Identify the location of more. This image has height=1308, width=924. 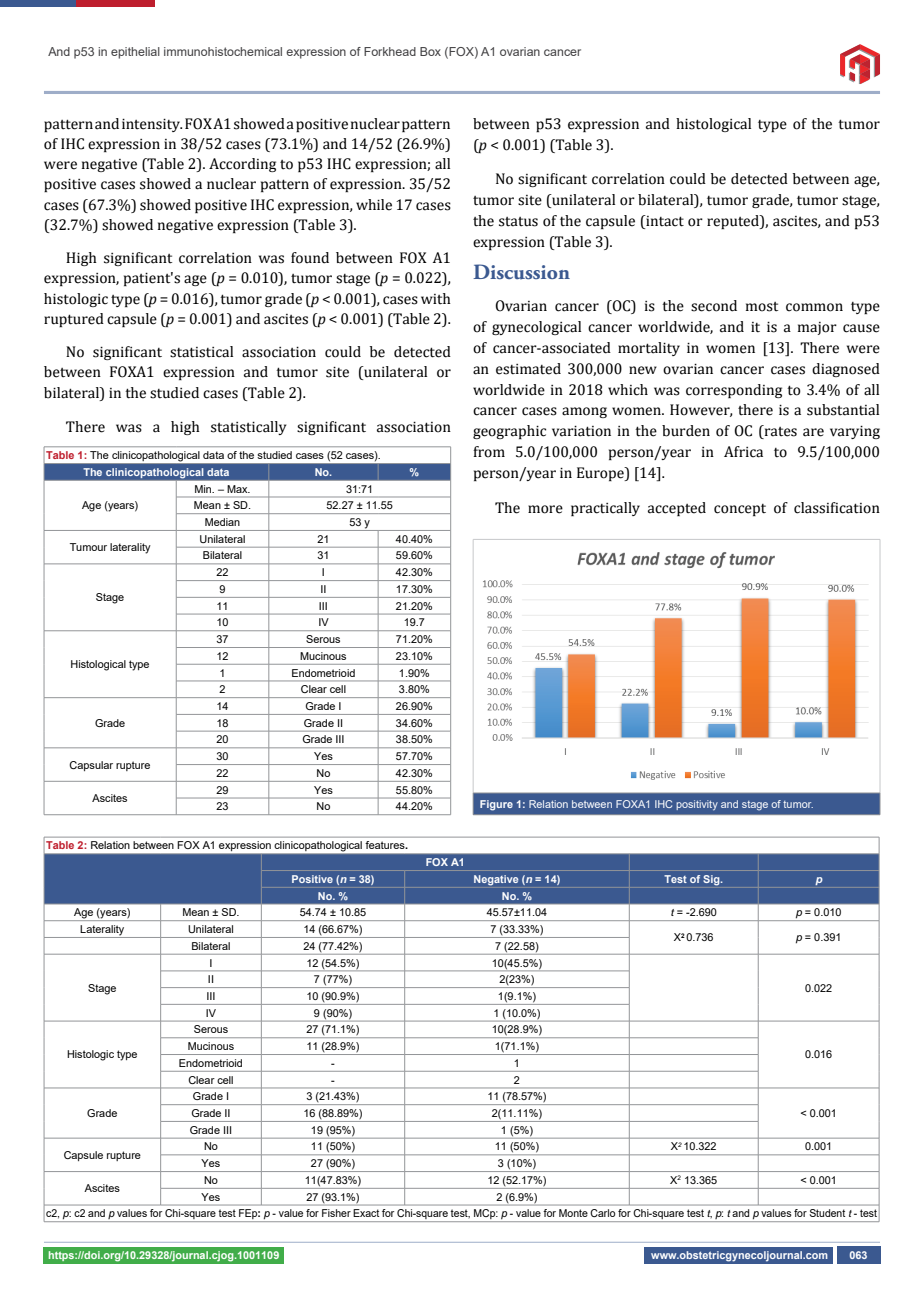
(545, 509).
